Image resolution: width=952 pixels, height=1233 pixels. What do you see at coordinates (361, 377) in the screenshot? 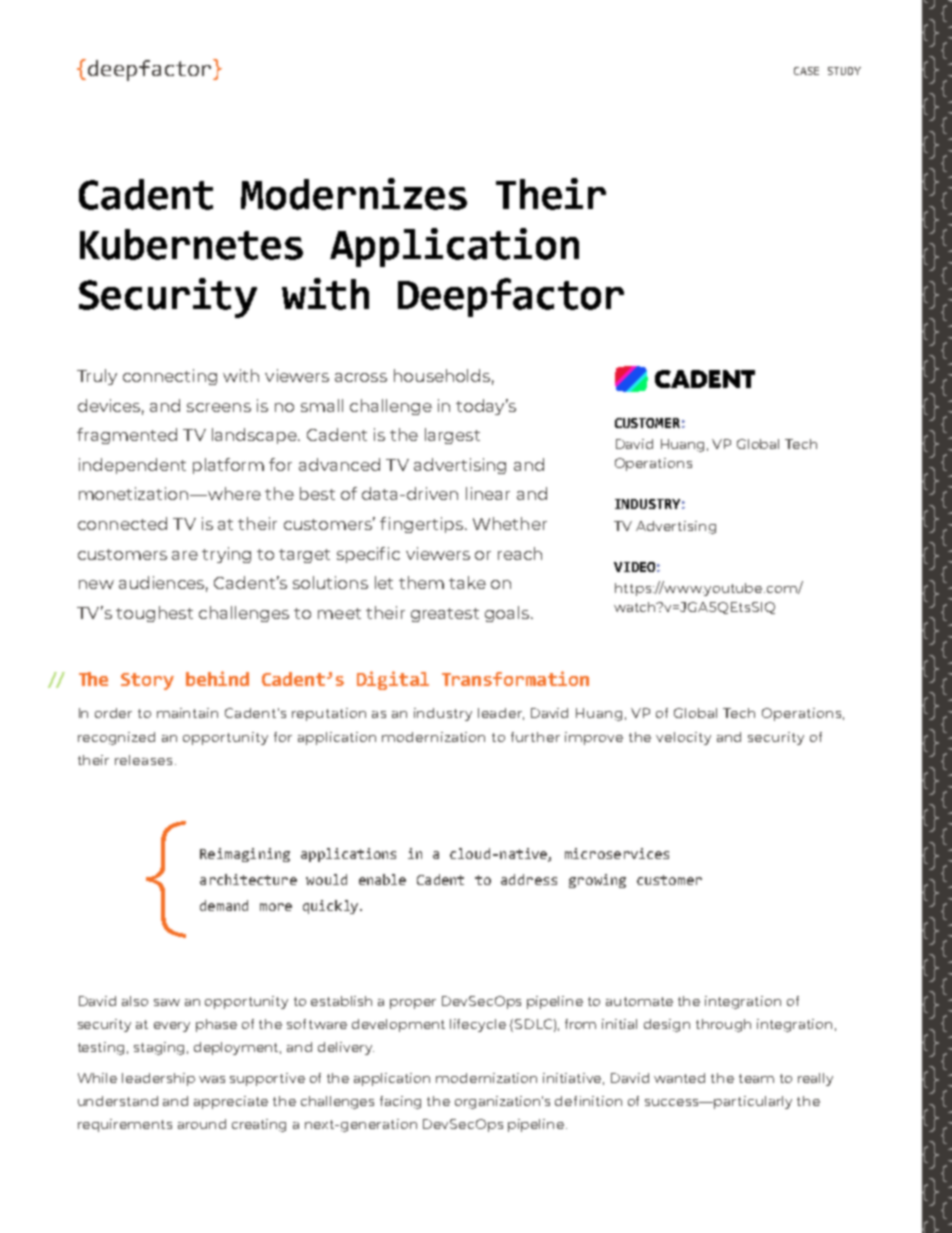
I see `across` at bounding box center [361, 377].
